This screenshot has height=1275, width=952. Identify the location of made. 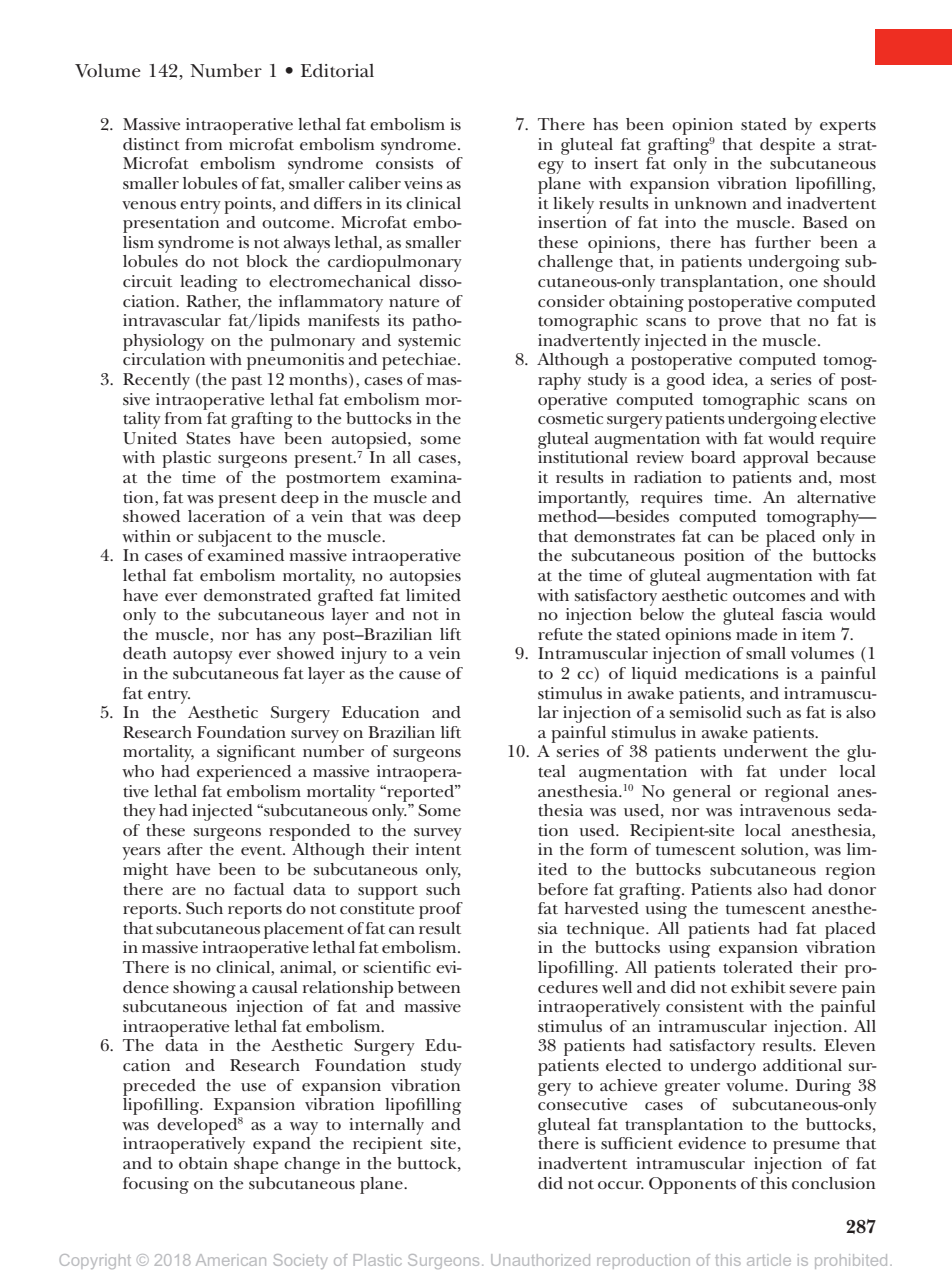
(756, 634).
